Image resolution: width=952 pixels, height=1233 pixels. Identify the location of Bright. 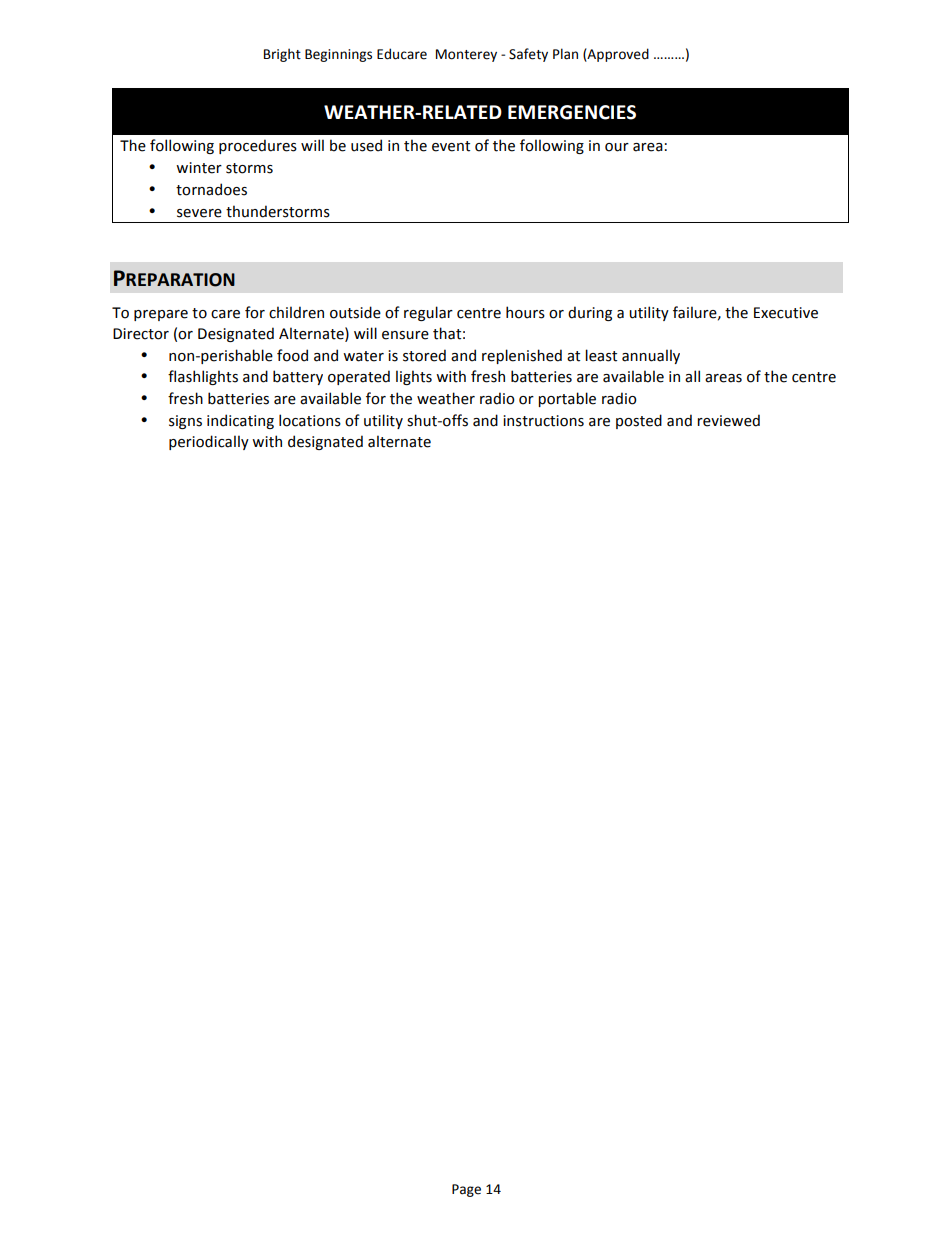
(282, 55).
